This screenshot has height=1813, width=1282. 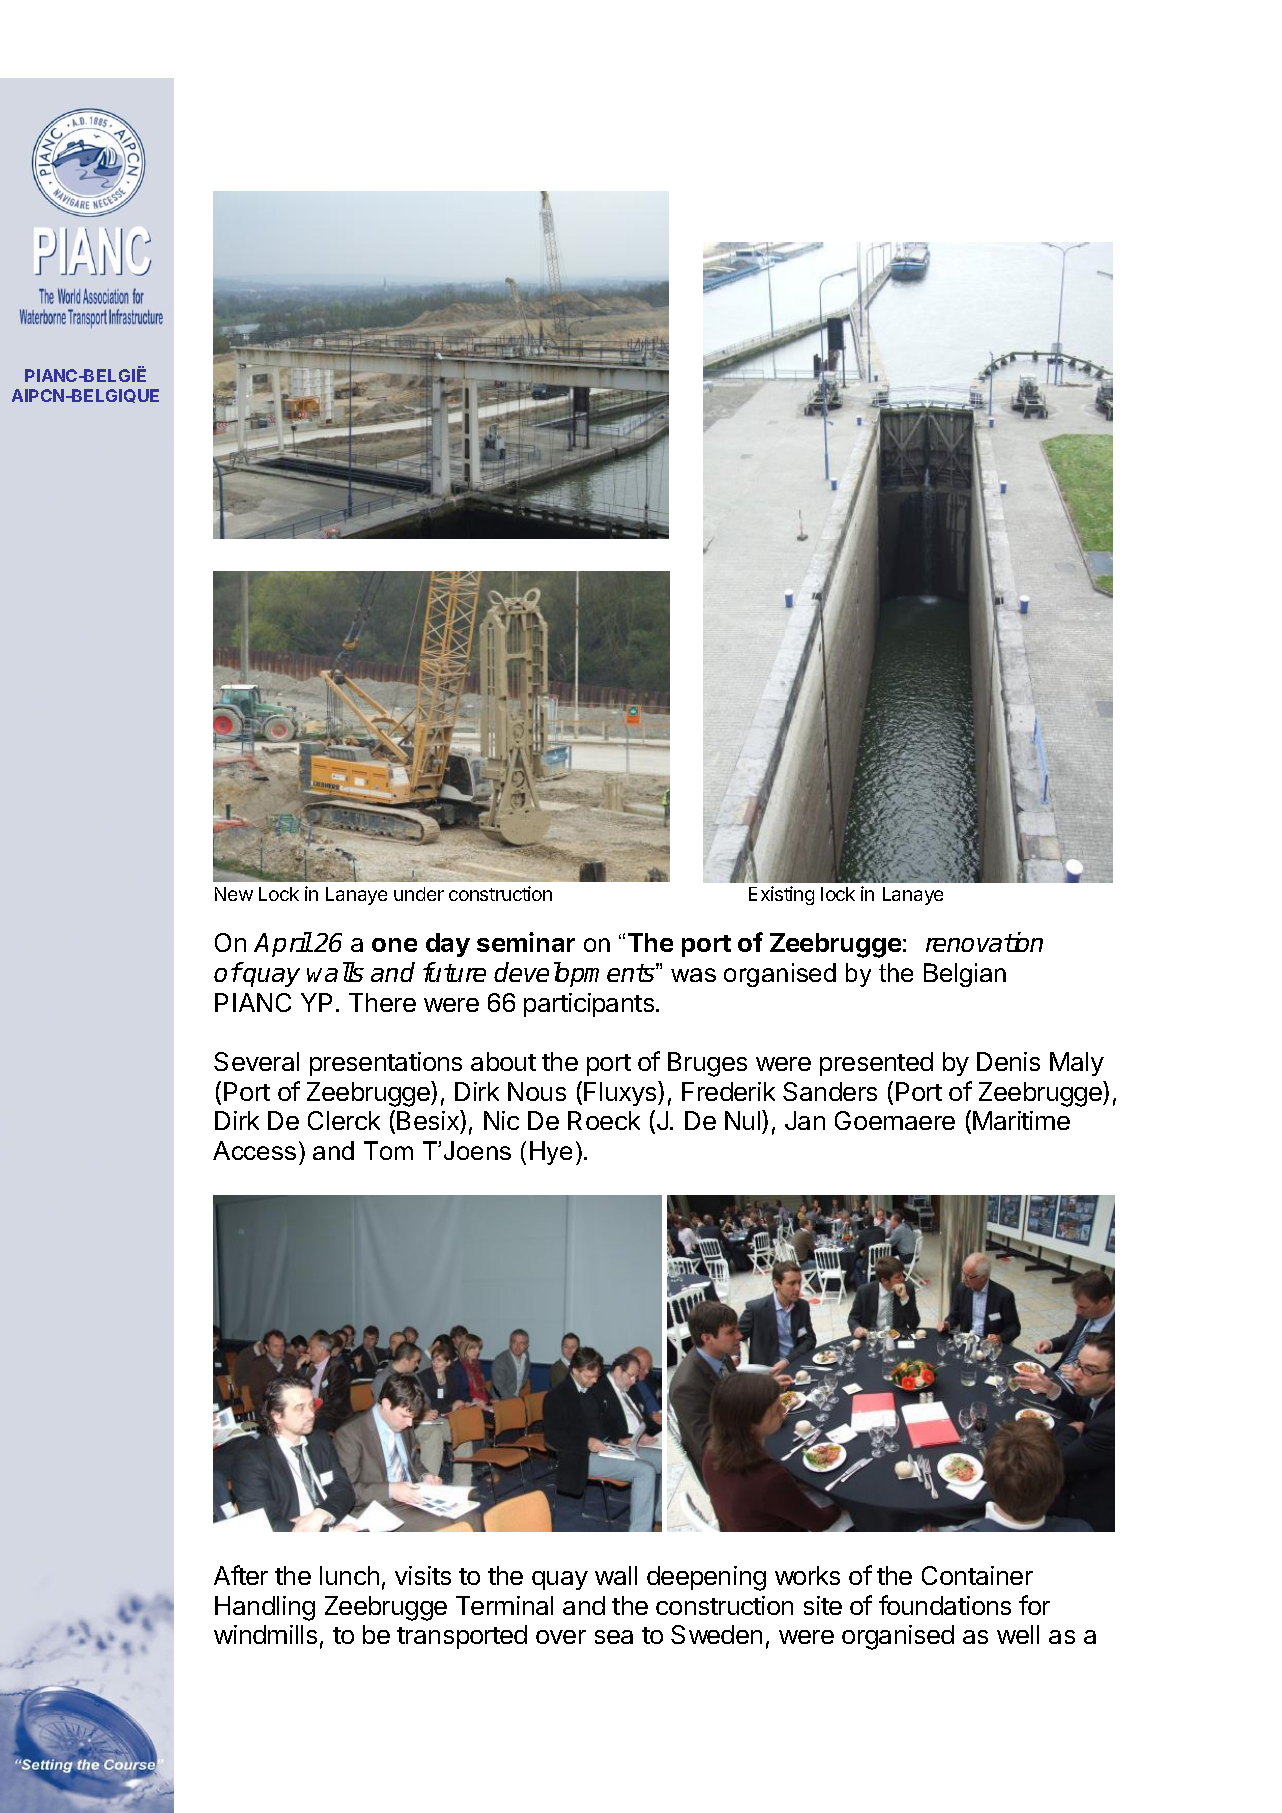 What do you see at coordinates (265, 1608) in the screenshot?
I see `Handling` at bounding box center [265, 1608].
